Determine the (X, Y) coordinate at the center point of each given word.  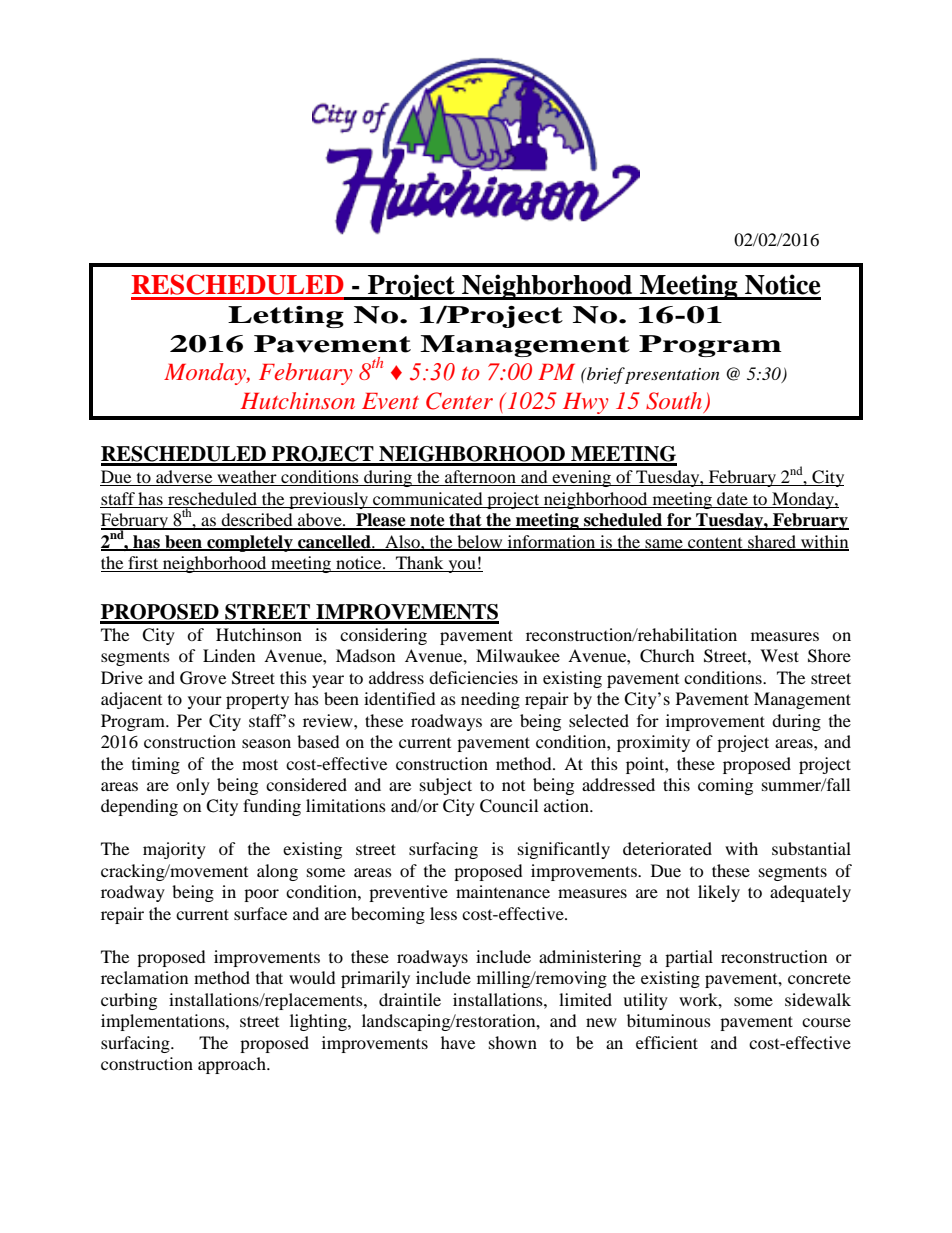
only (193, 786)
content (715, 543)
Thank (420, 564)
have (458, 1042)
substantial (811, 848)
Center (459, 401)
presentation (672, 376)
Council (509, 806)
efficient (667, 1042)
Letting (286, 317)
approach (233, 1065)
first (143, 564)
